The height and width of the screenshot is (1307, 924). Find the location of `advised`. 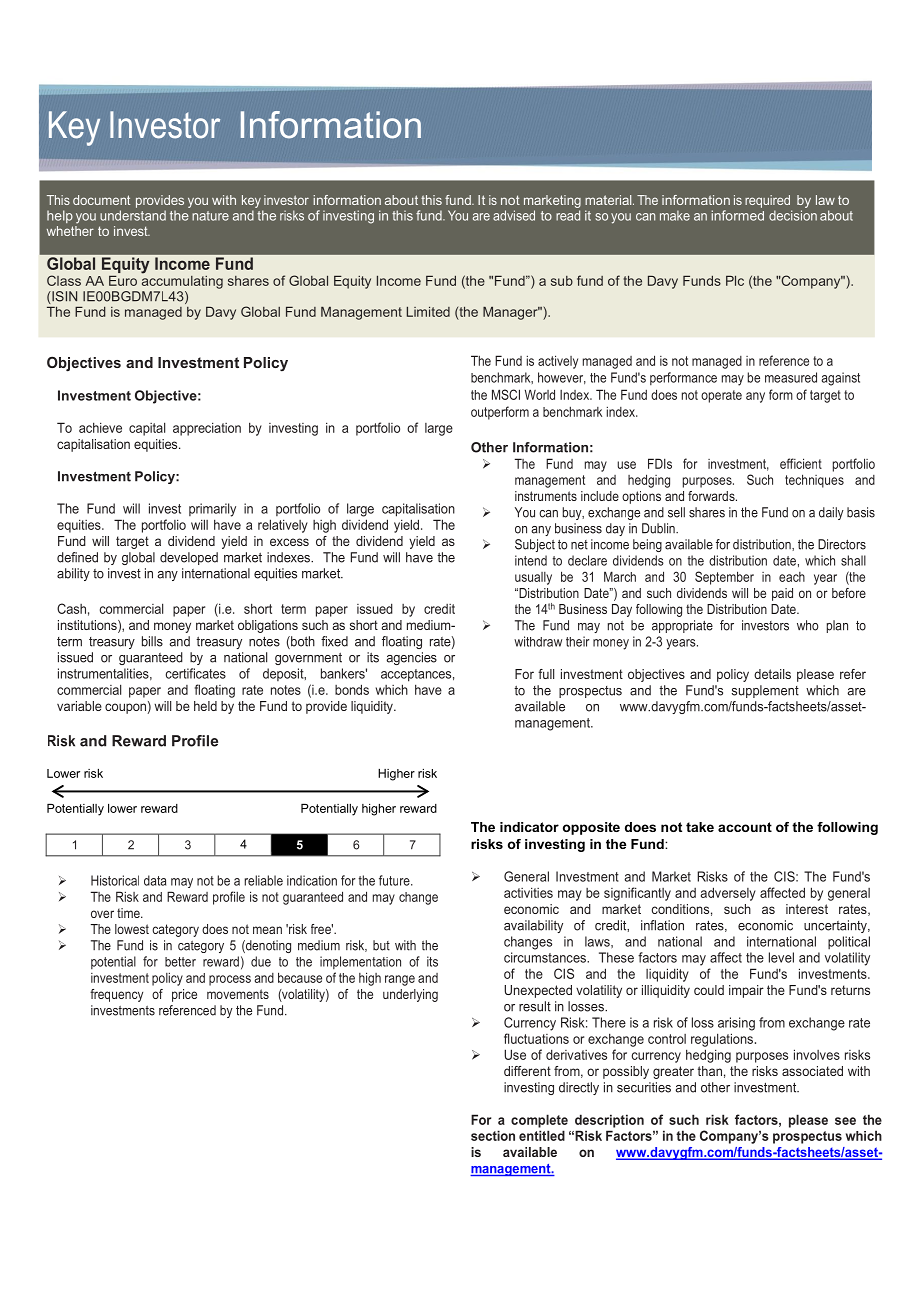

advised is located at coordinates (514, 215).
